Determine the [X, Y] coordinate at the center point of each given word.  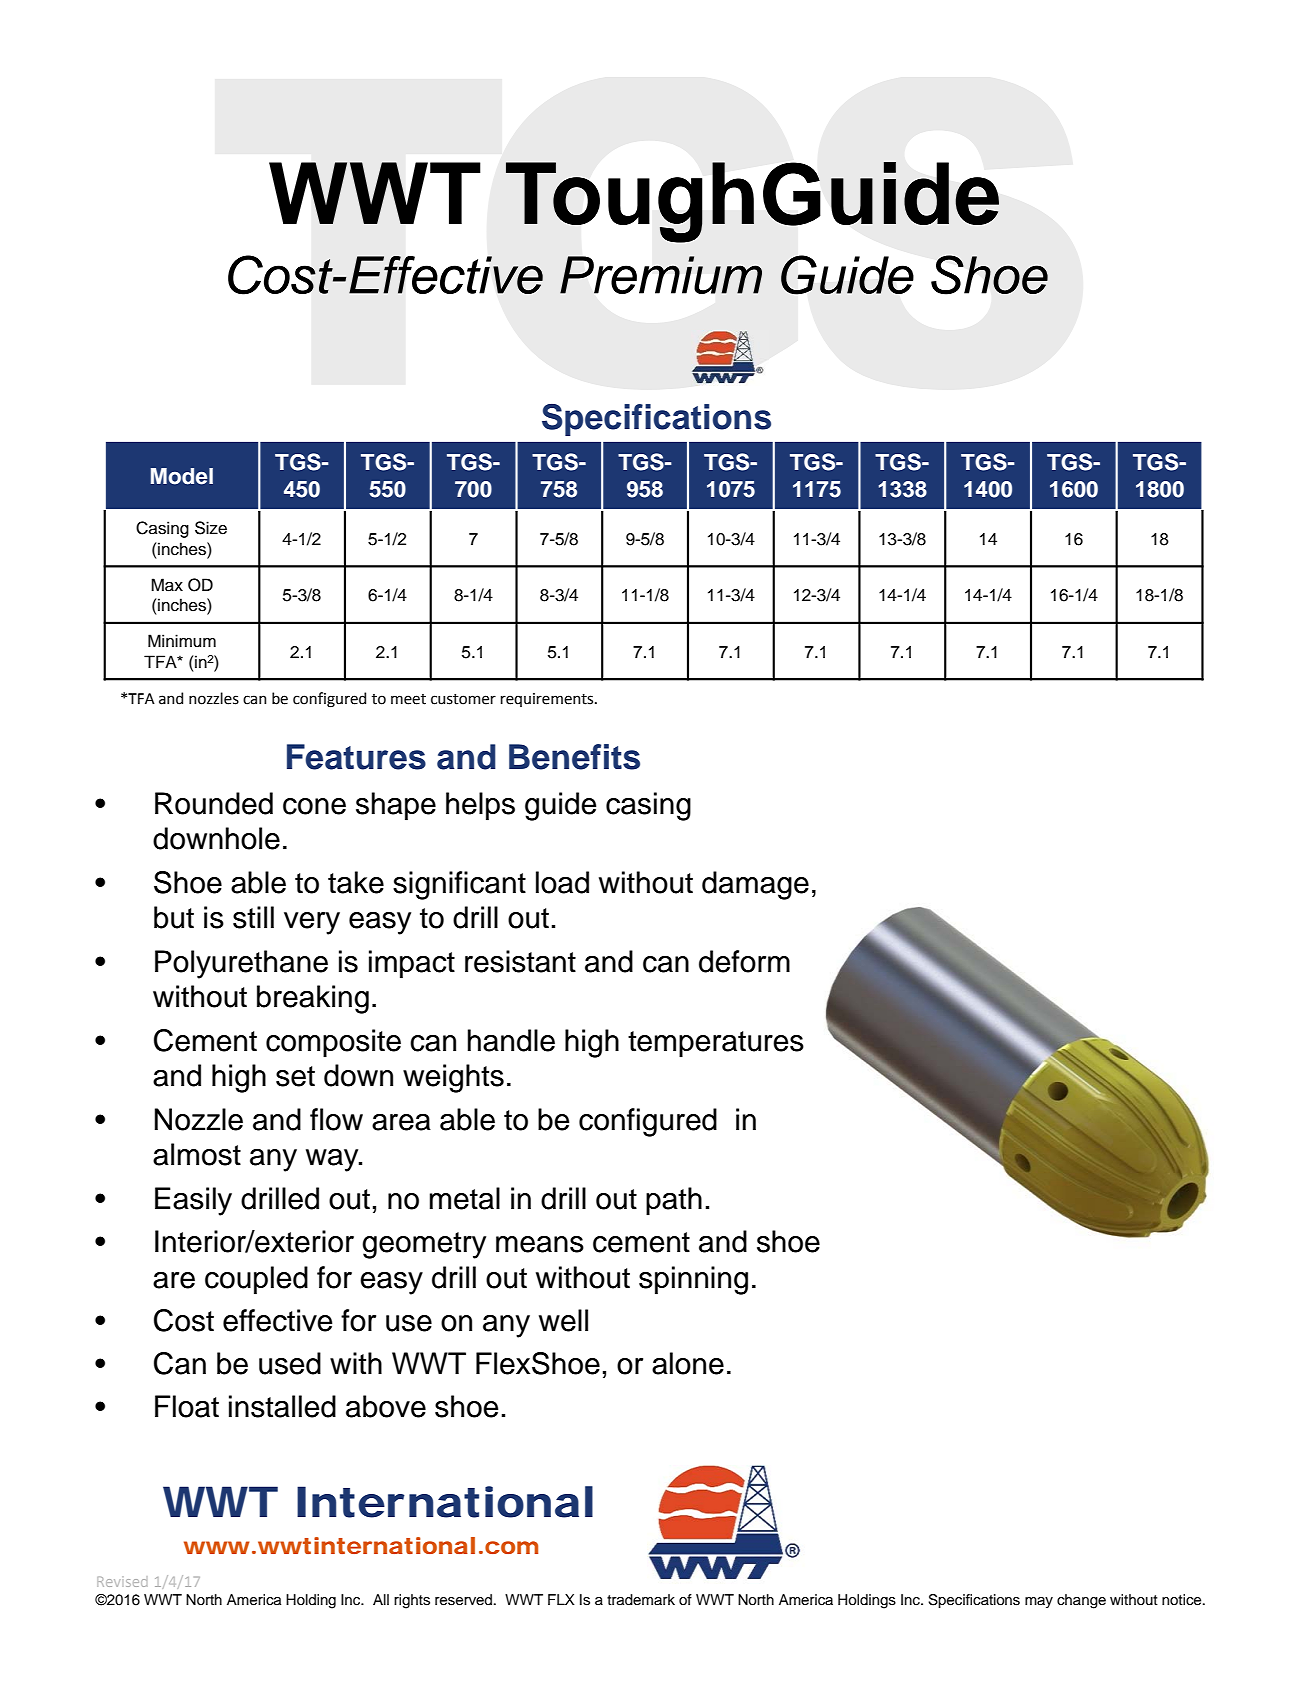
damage [755, 885]
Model [182, 476]
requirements [548, 700]
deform [744, 961]
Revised [122, 1582]
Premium [661, 275]
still [253, 917]
